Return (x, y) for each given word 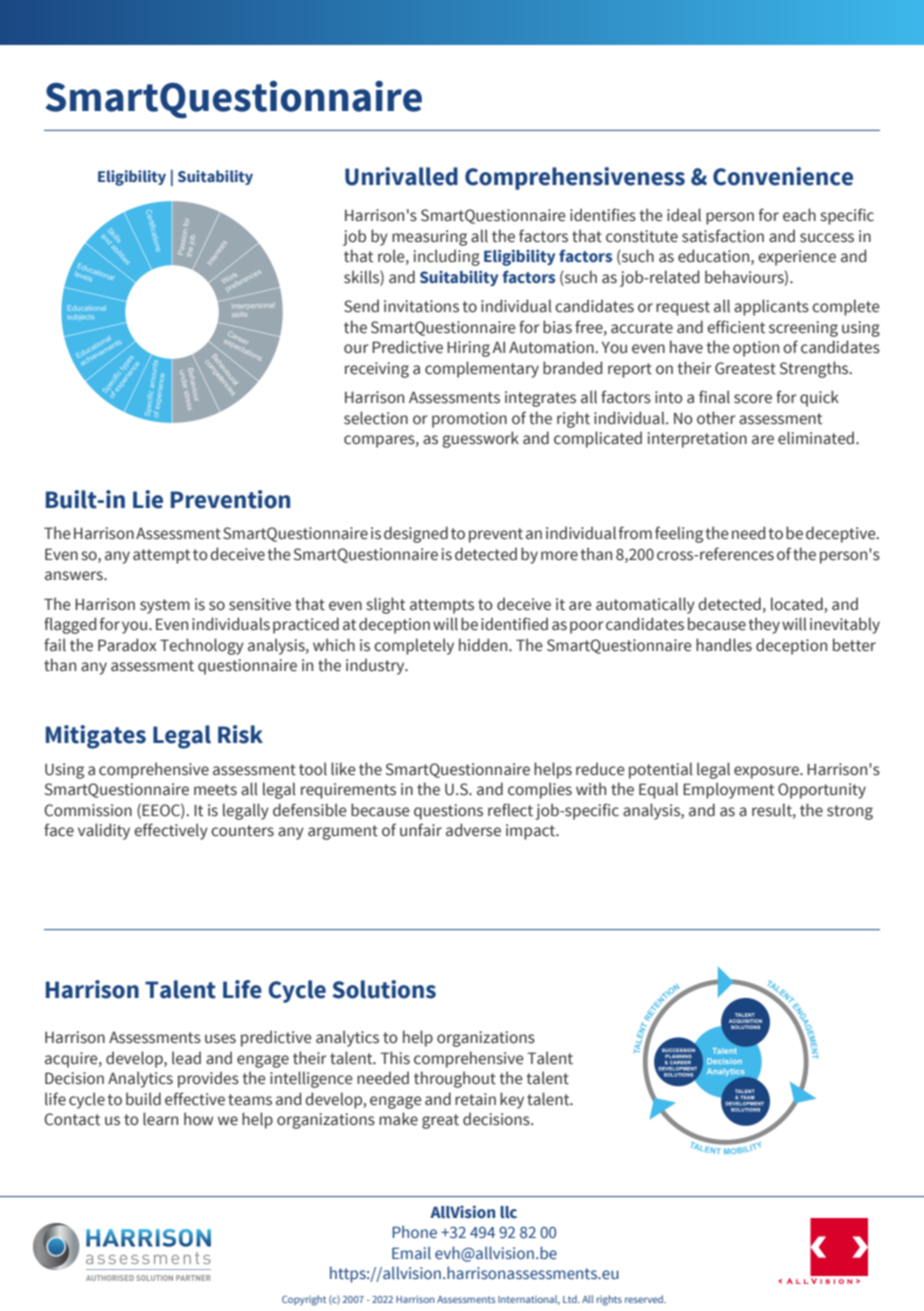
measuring (429, 238)
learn (160, 1119)
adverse (473, 830)
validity (104, 831)
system (165, 606)
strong (850, 812)
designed (416, 534)
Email (411, 1252)
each (799, 215)
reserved (645, 1299)
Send (361, 306)
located (797, 604)
